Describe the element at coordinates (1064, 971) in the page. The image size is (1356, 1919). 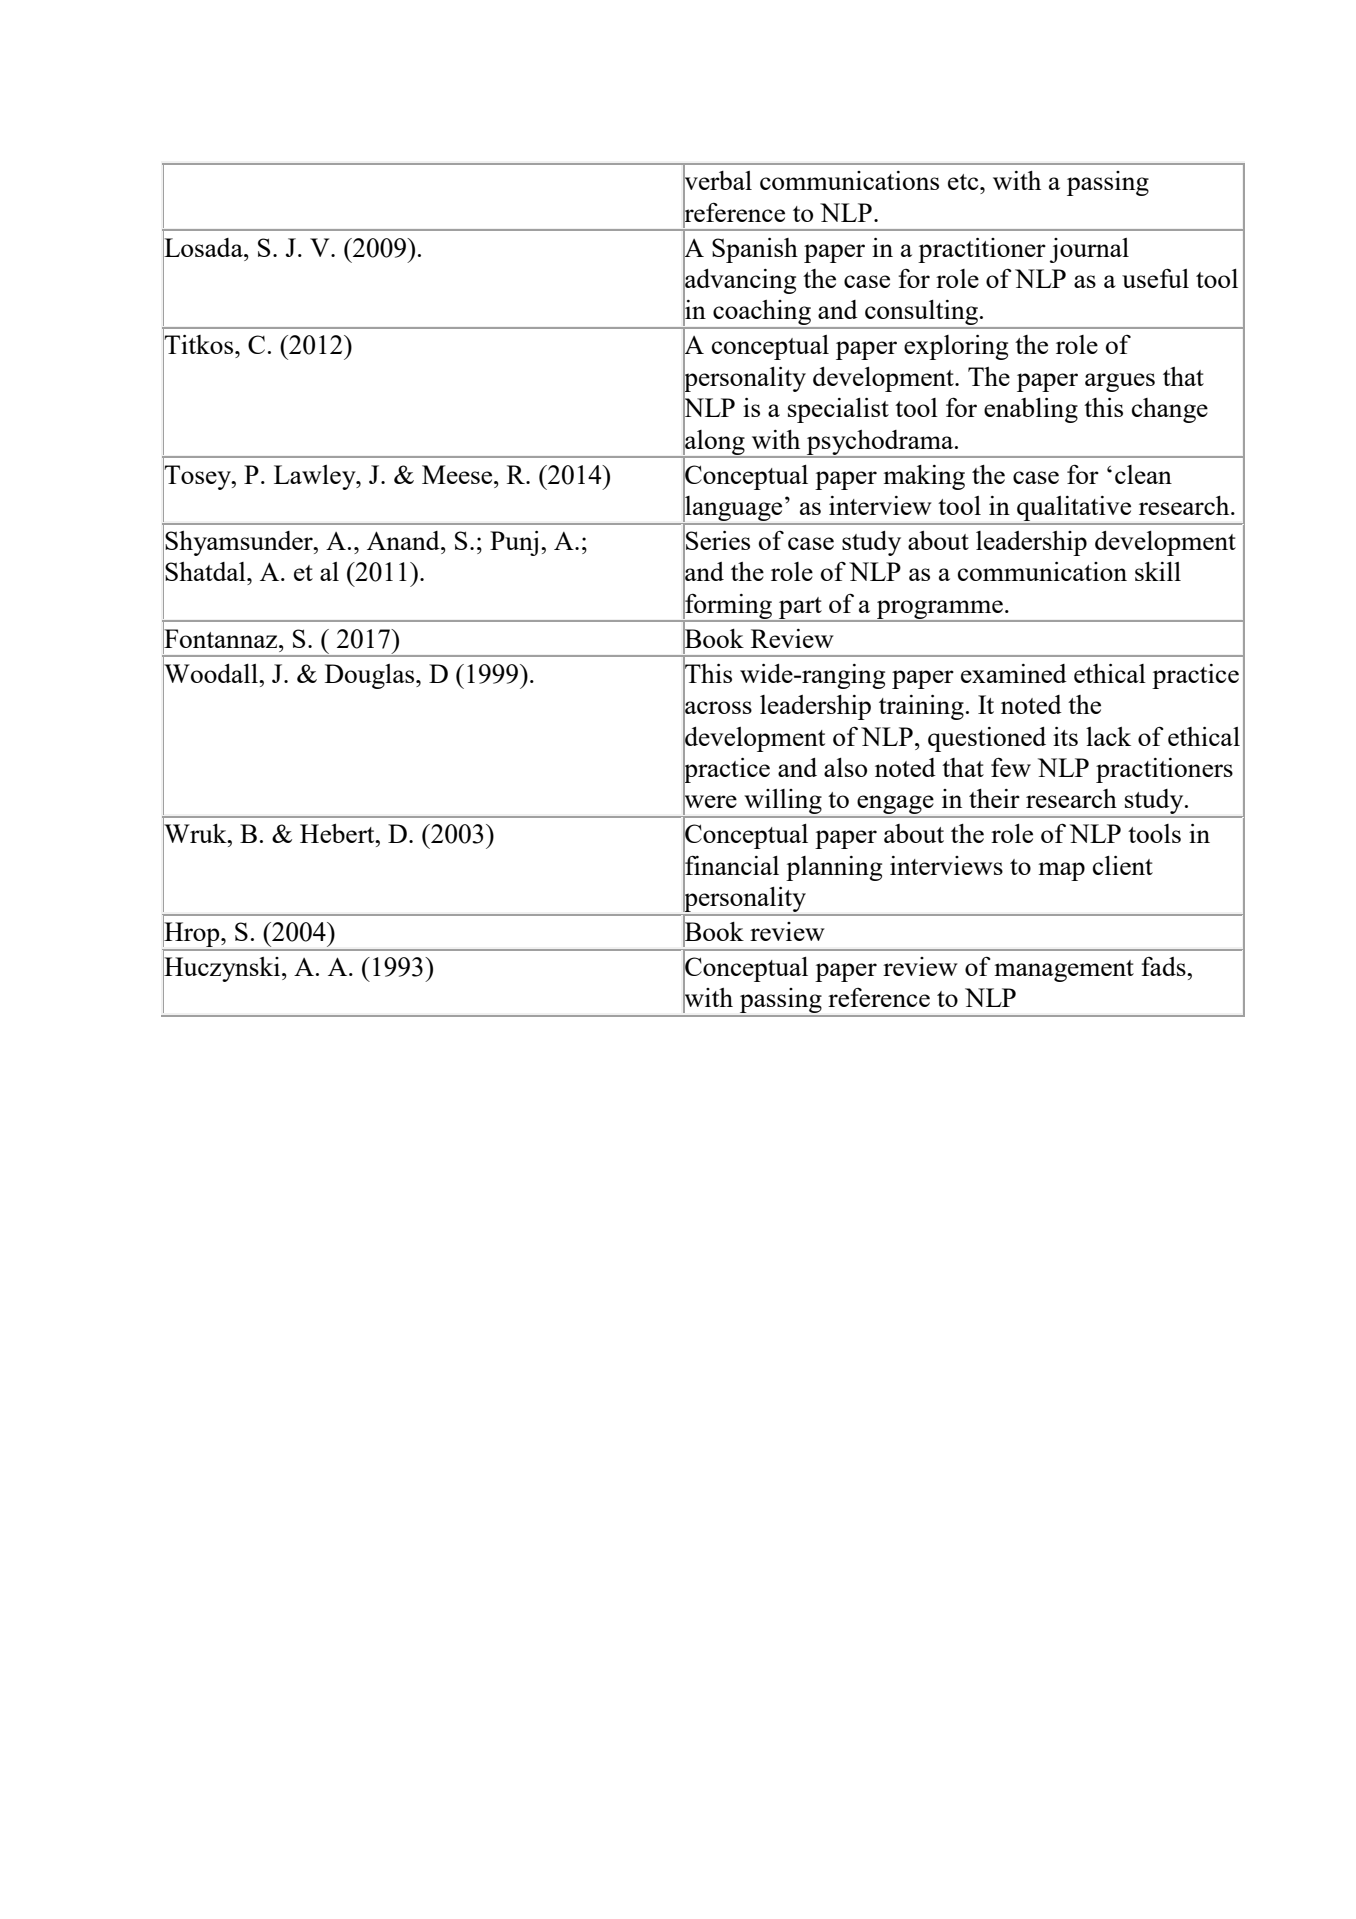
I see `management` at that location.
